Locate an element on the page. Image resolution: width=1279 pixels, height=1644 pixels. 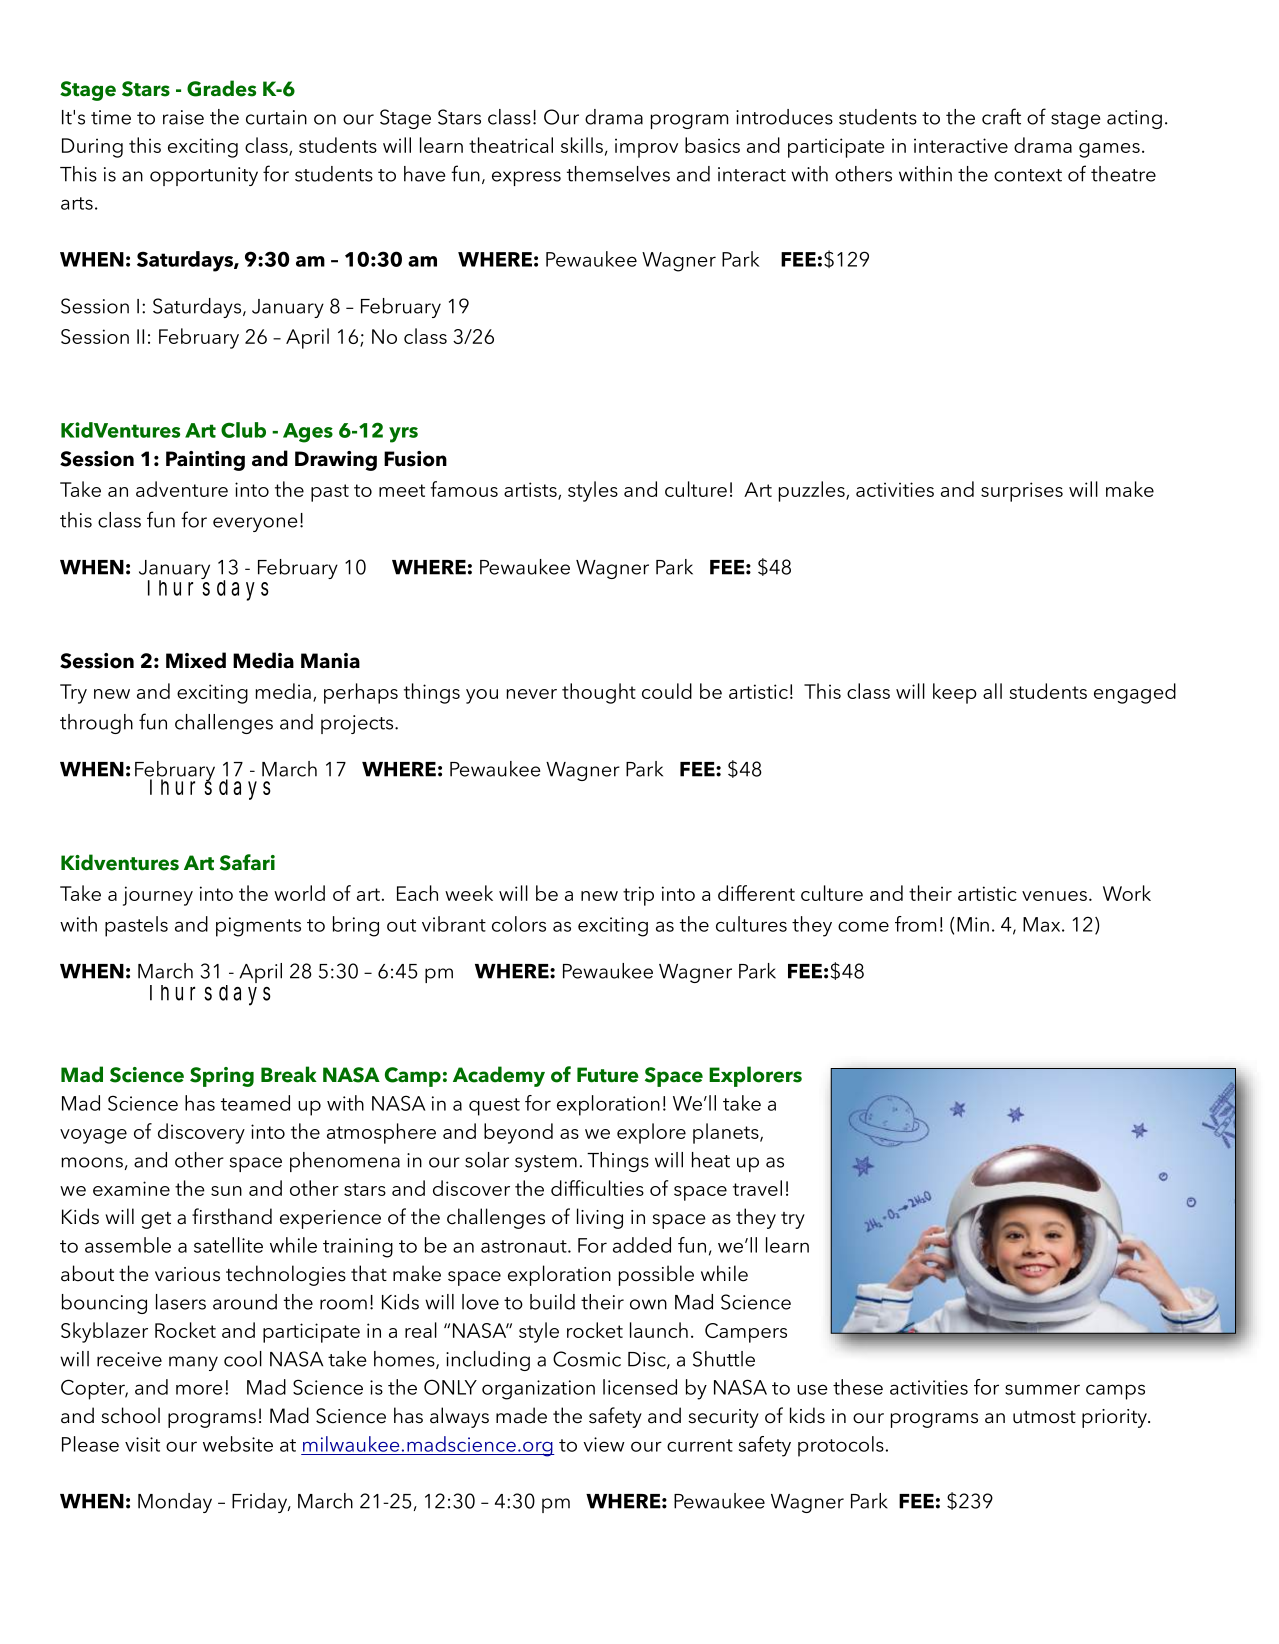
website is located at coordinates (238, 1444).
